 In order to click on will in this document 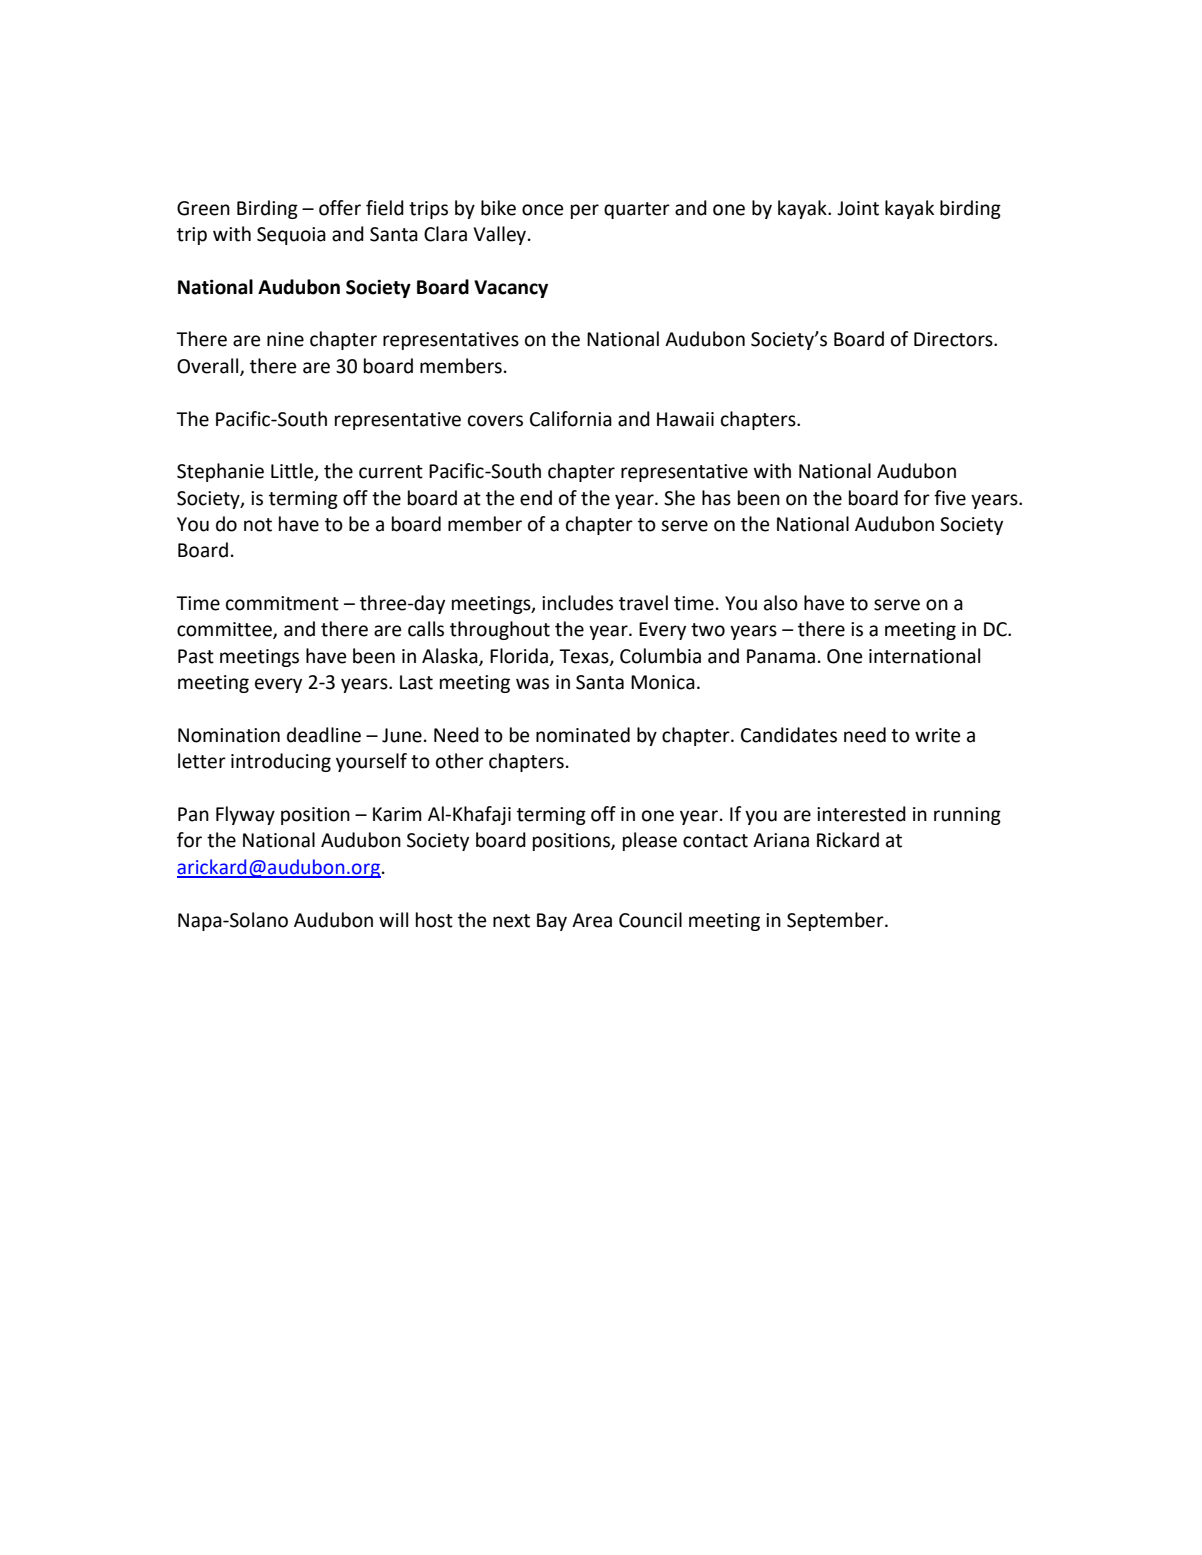, I will do `click(393, 919)`.
